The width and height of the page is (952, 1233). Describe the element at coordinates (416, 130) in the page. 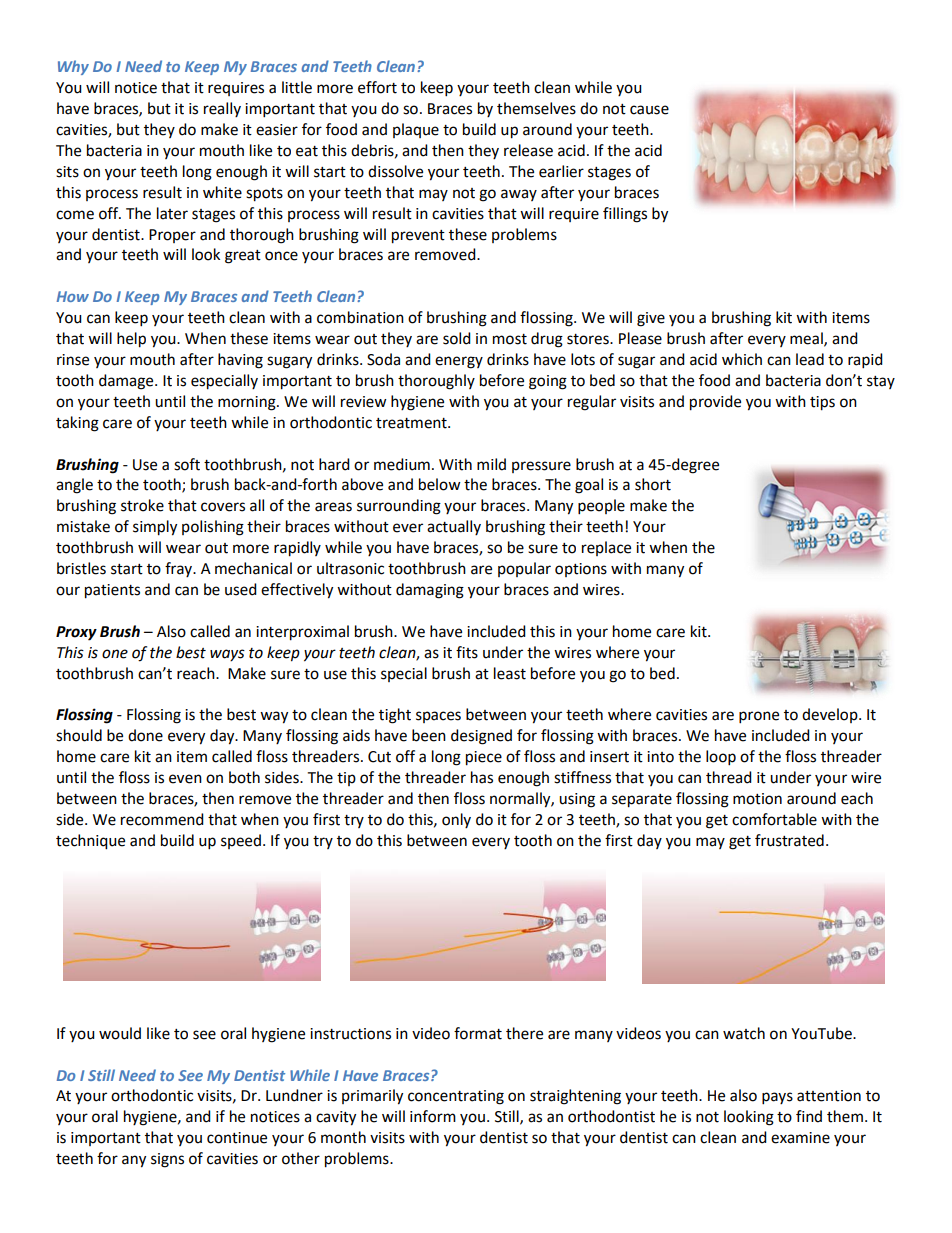

I see `plaque` at that location.
